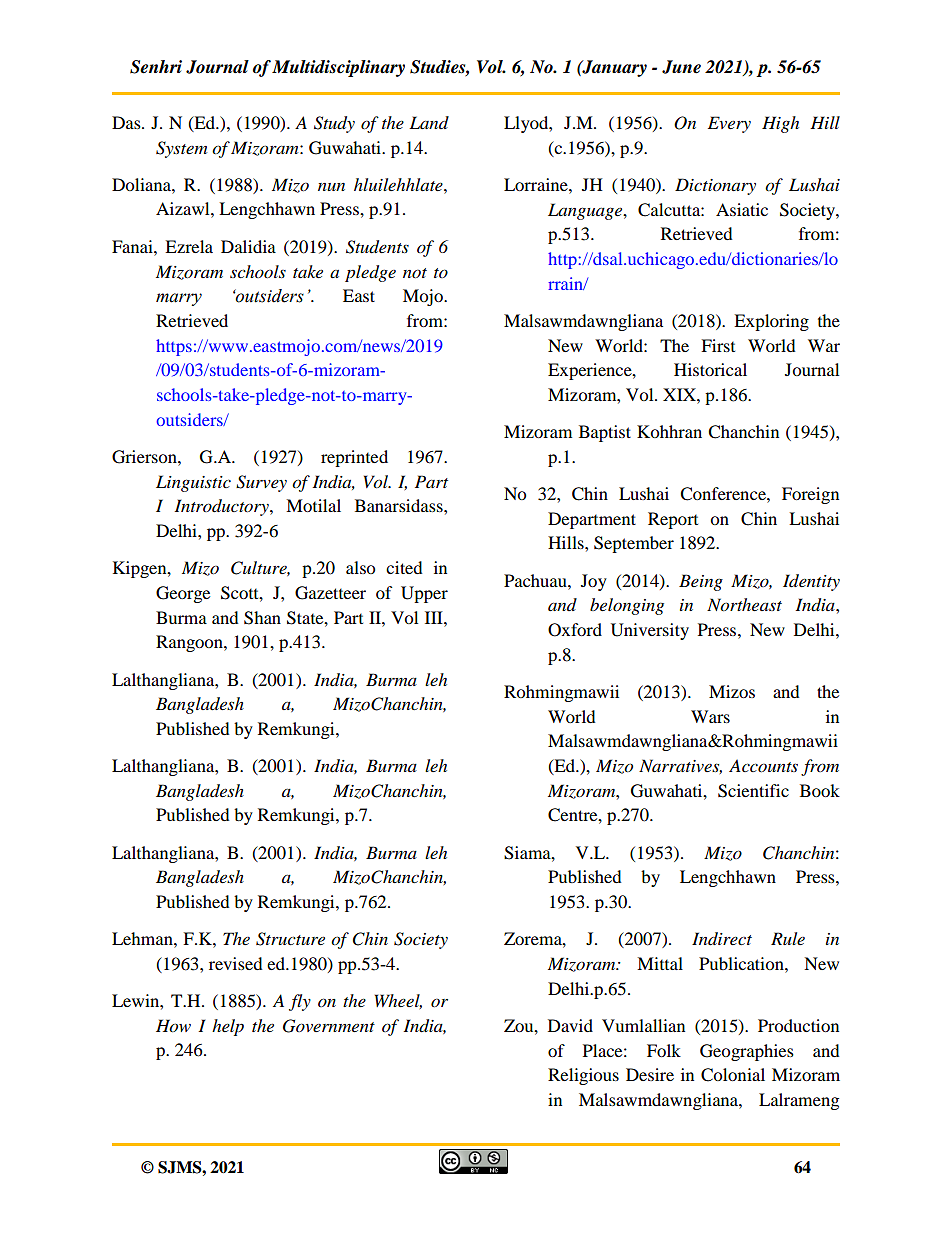 Image resolution: width=952 pixels, height=1233 pixels. What do you see at coordinates (424, 594) in the page?
I see `Upper` at bounding box center [424, 594].
